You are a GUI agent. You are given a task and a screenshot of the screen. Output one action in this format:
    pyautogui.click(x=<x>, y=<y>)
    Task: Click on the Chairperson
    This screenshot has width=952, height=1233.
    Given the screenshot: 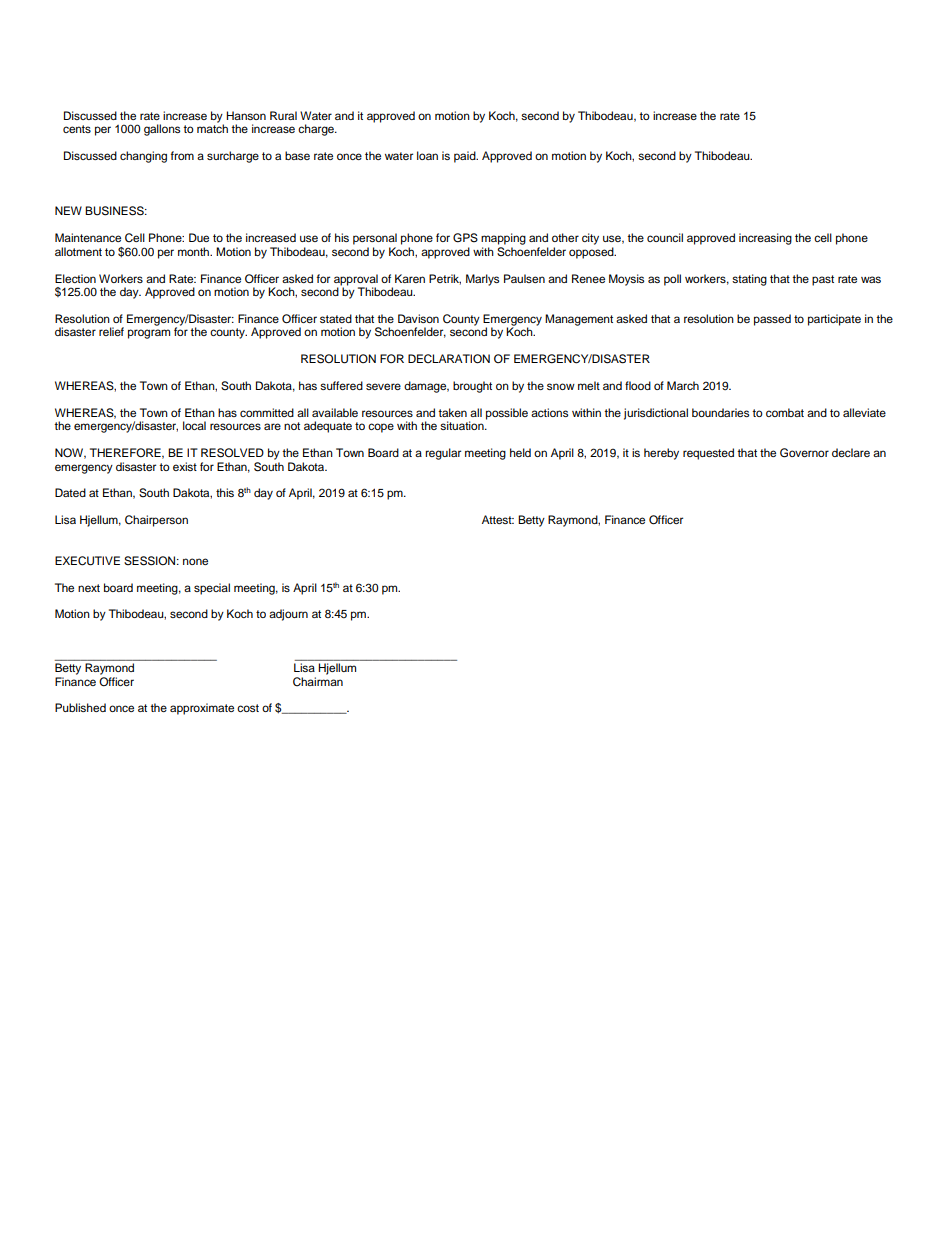 What is the action you would take?
    pyautogui.click(x=156, y=521)
